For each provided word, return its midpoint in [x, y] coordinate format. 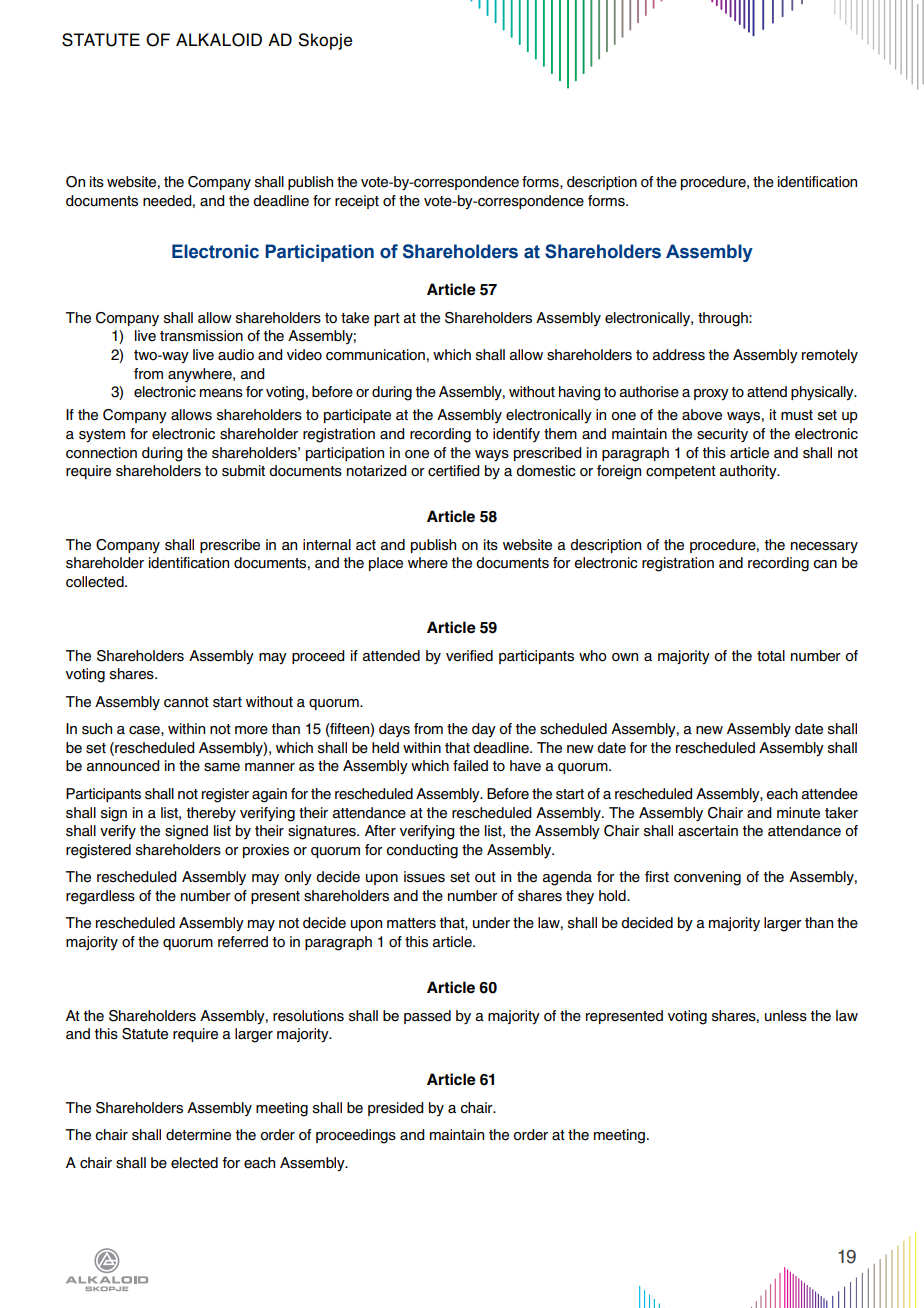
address [678, 355]
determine [198, 1135]
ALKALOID [219, 40]
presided [396, 1109]
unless [786, 1016]
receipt [357, 202]
